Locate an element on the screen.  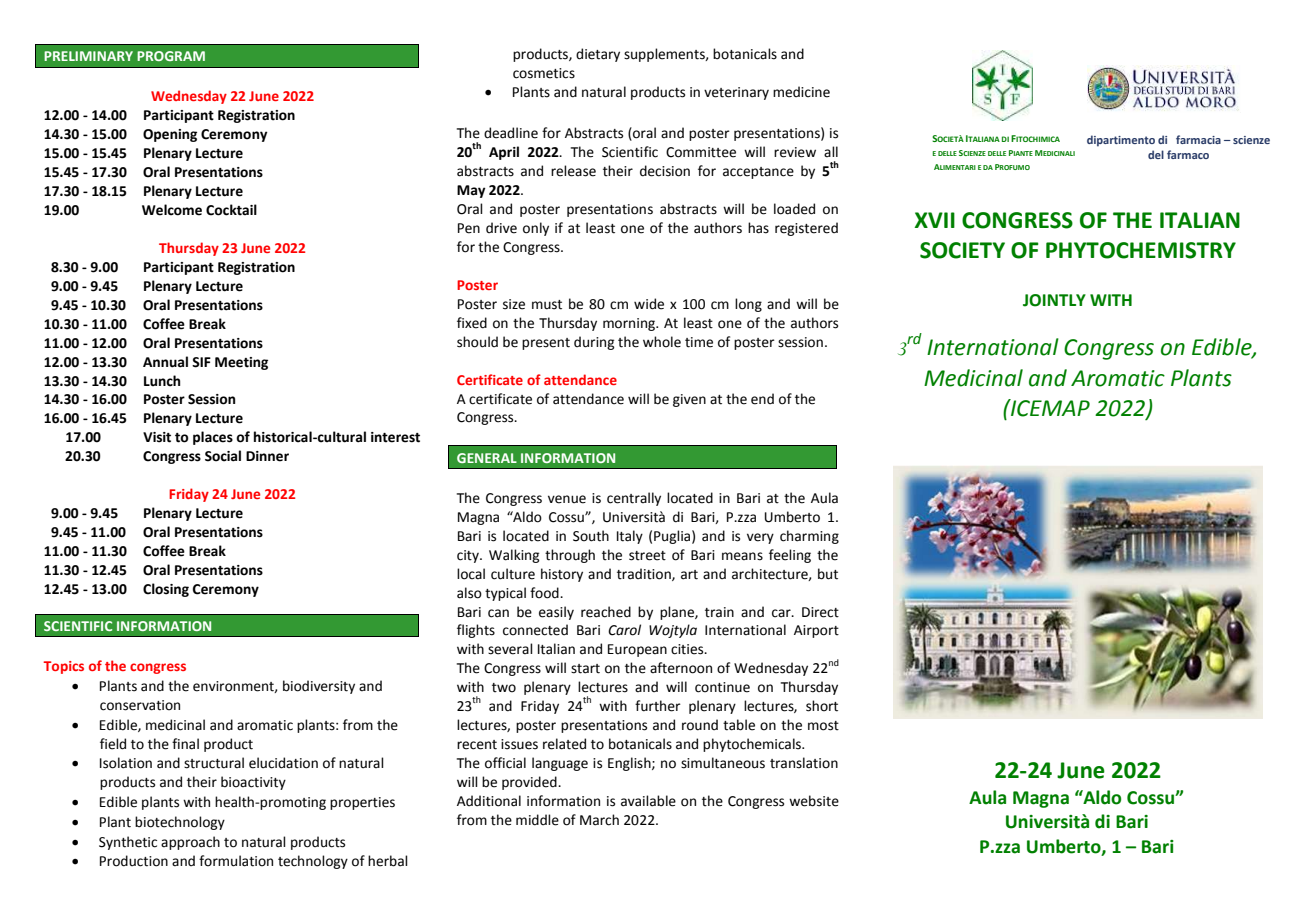
charming is located at coordinates (809, 537).
